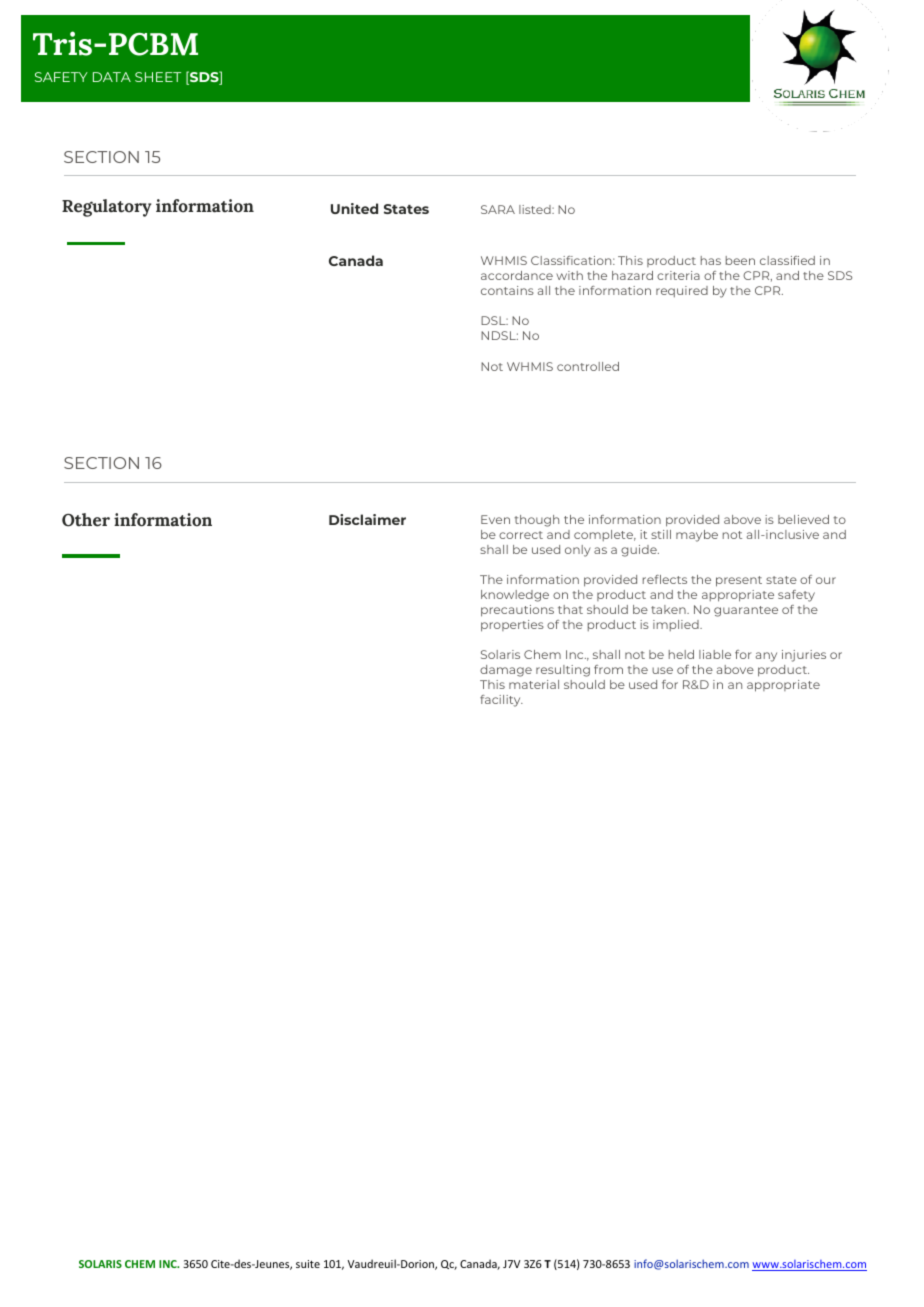 Image resolution: width=924 pixels, height=1307 pixels. Describe the element at coordinates (158, 77) in the document. I see `SHEET` at that location.
